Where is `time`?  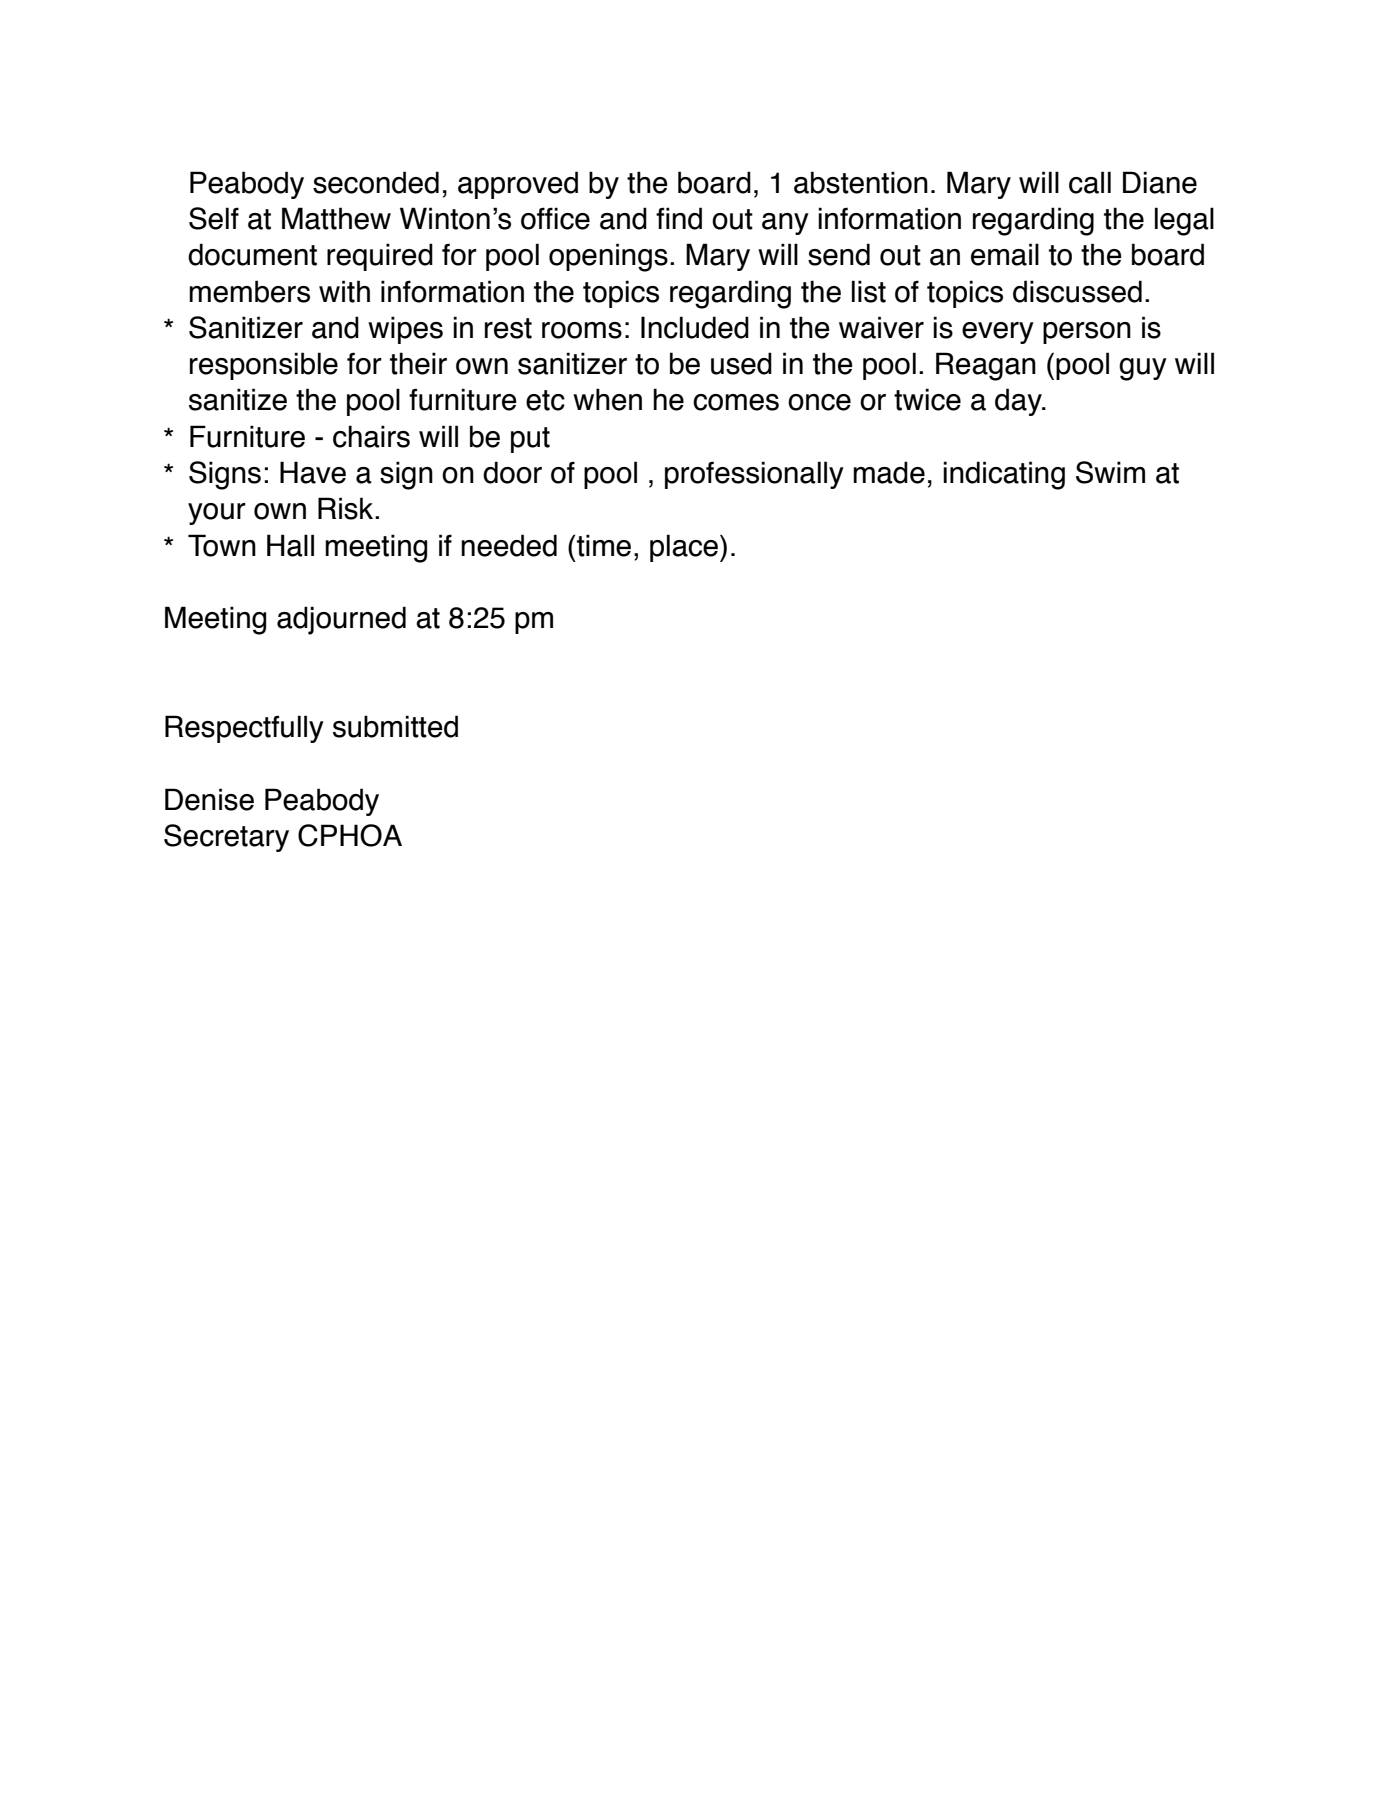
time is located at coordinates (604, 545).
